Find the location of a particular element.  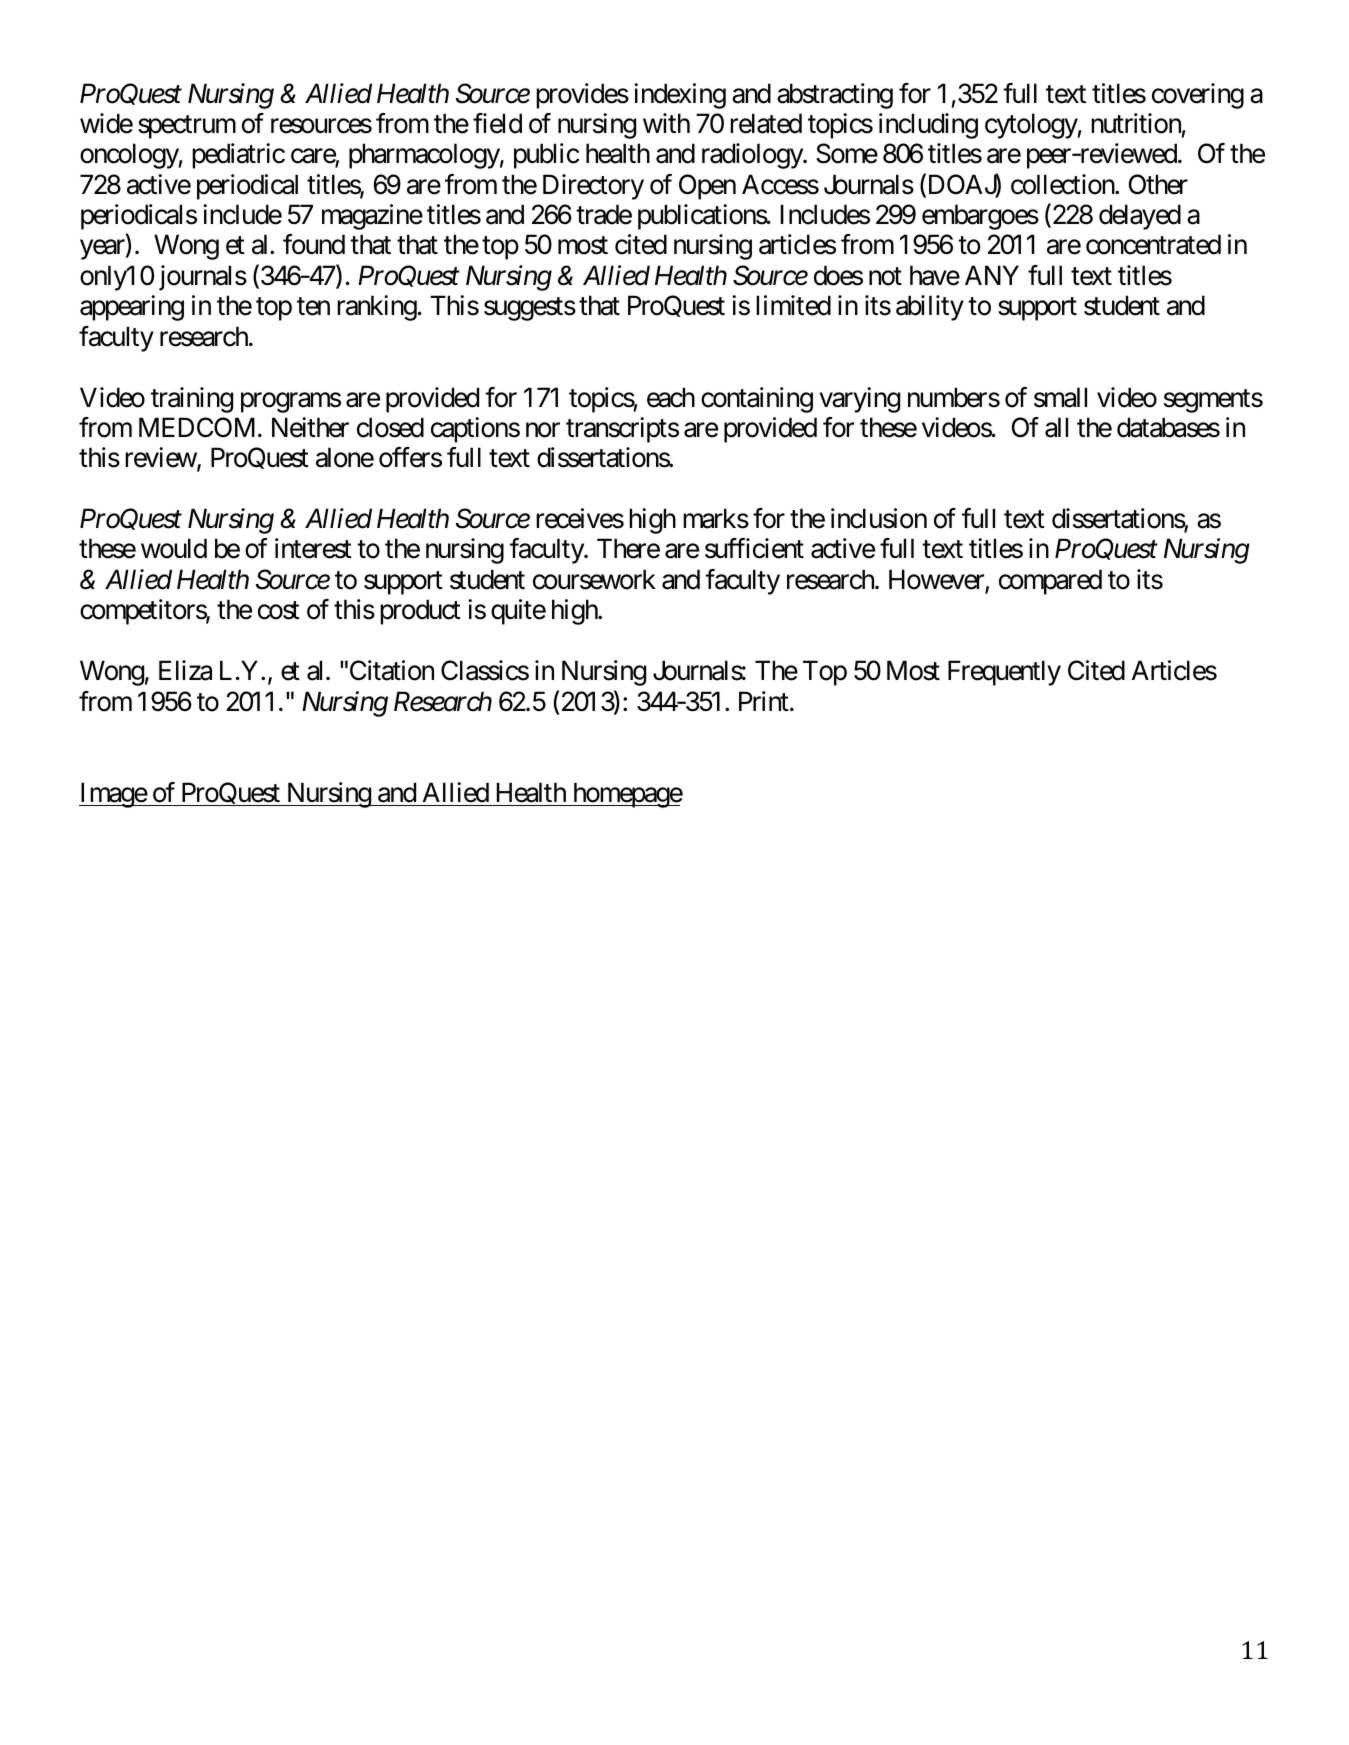

delayed is located at coordinates (1140, 217).
